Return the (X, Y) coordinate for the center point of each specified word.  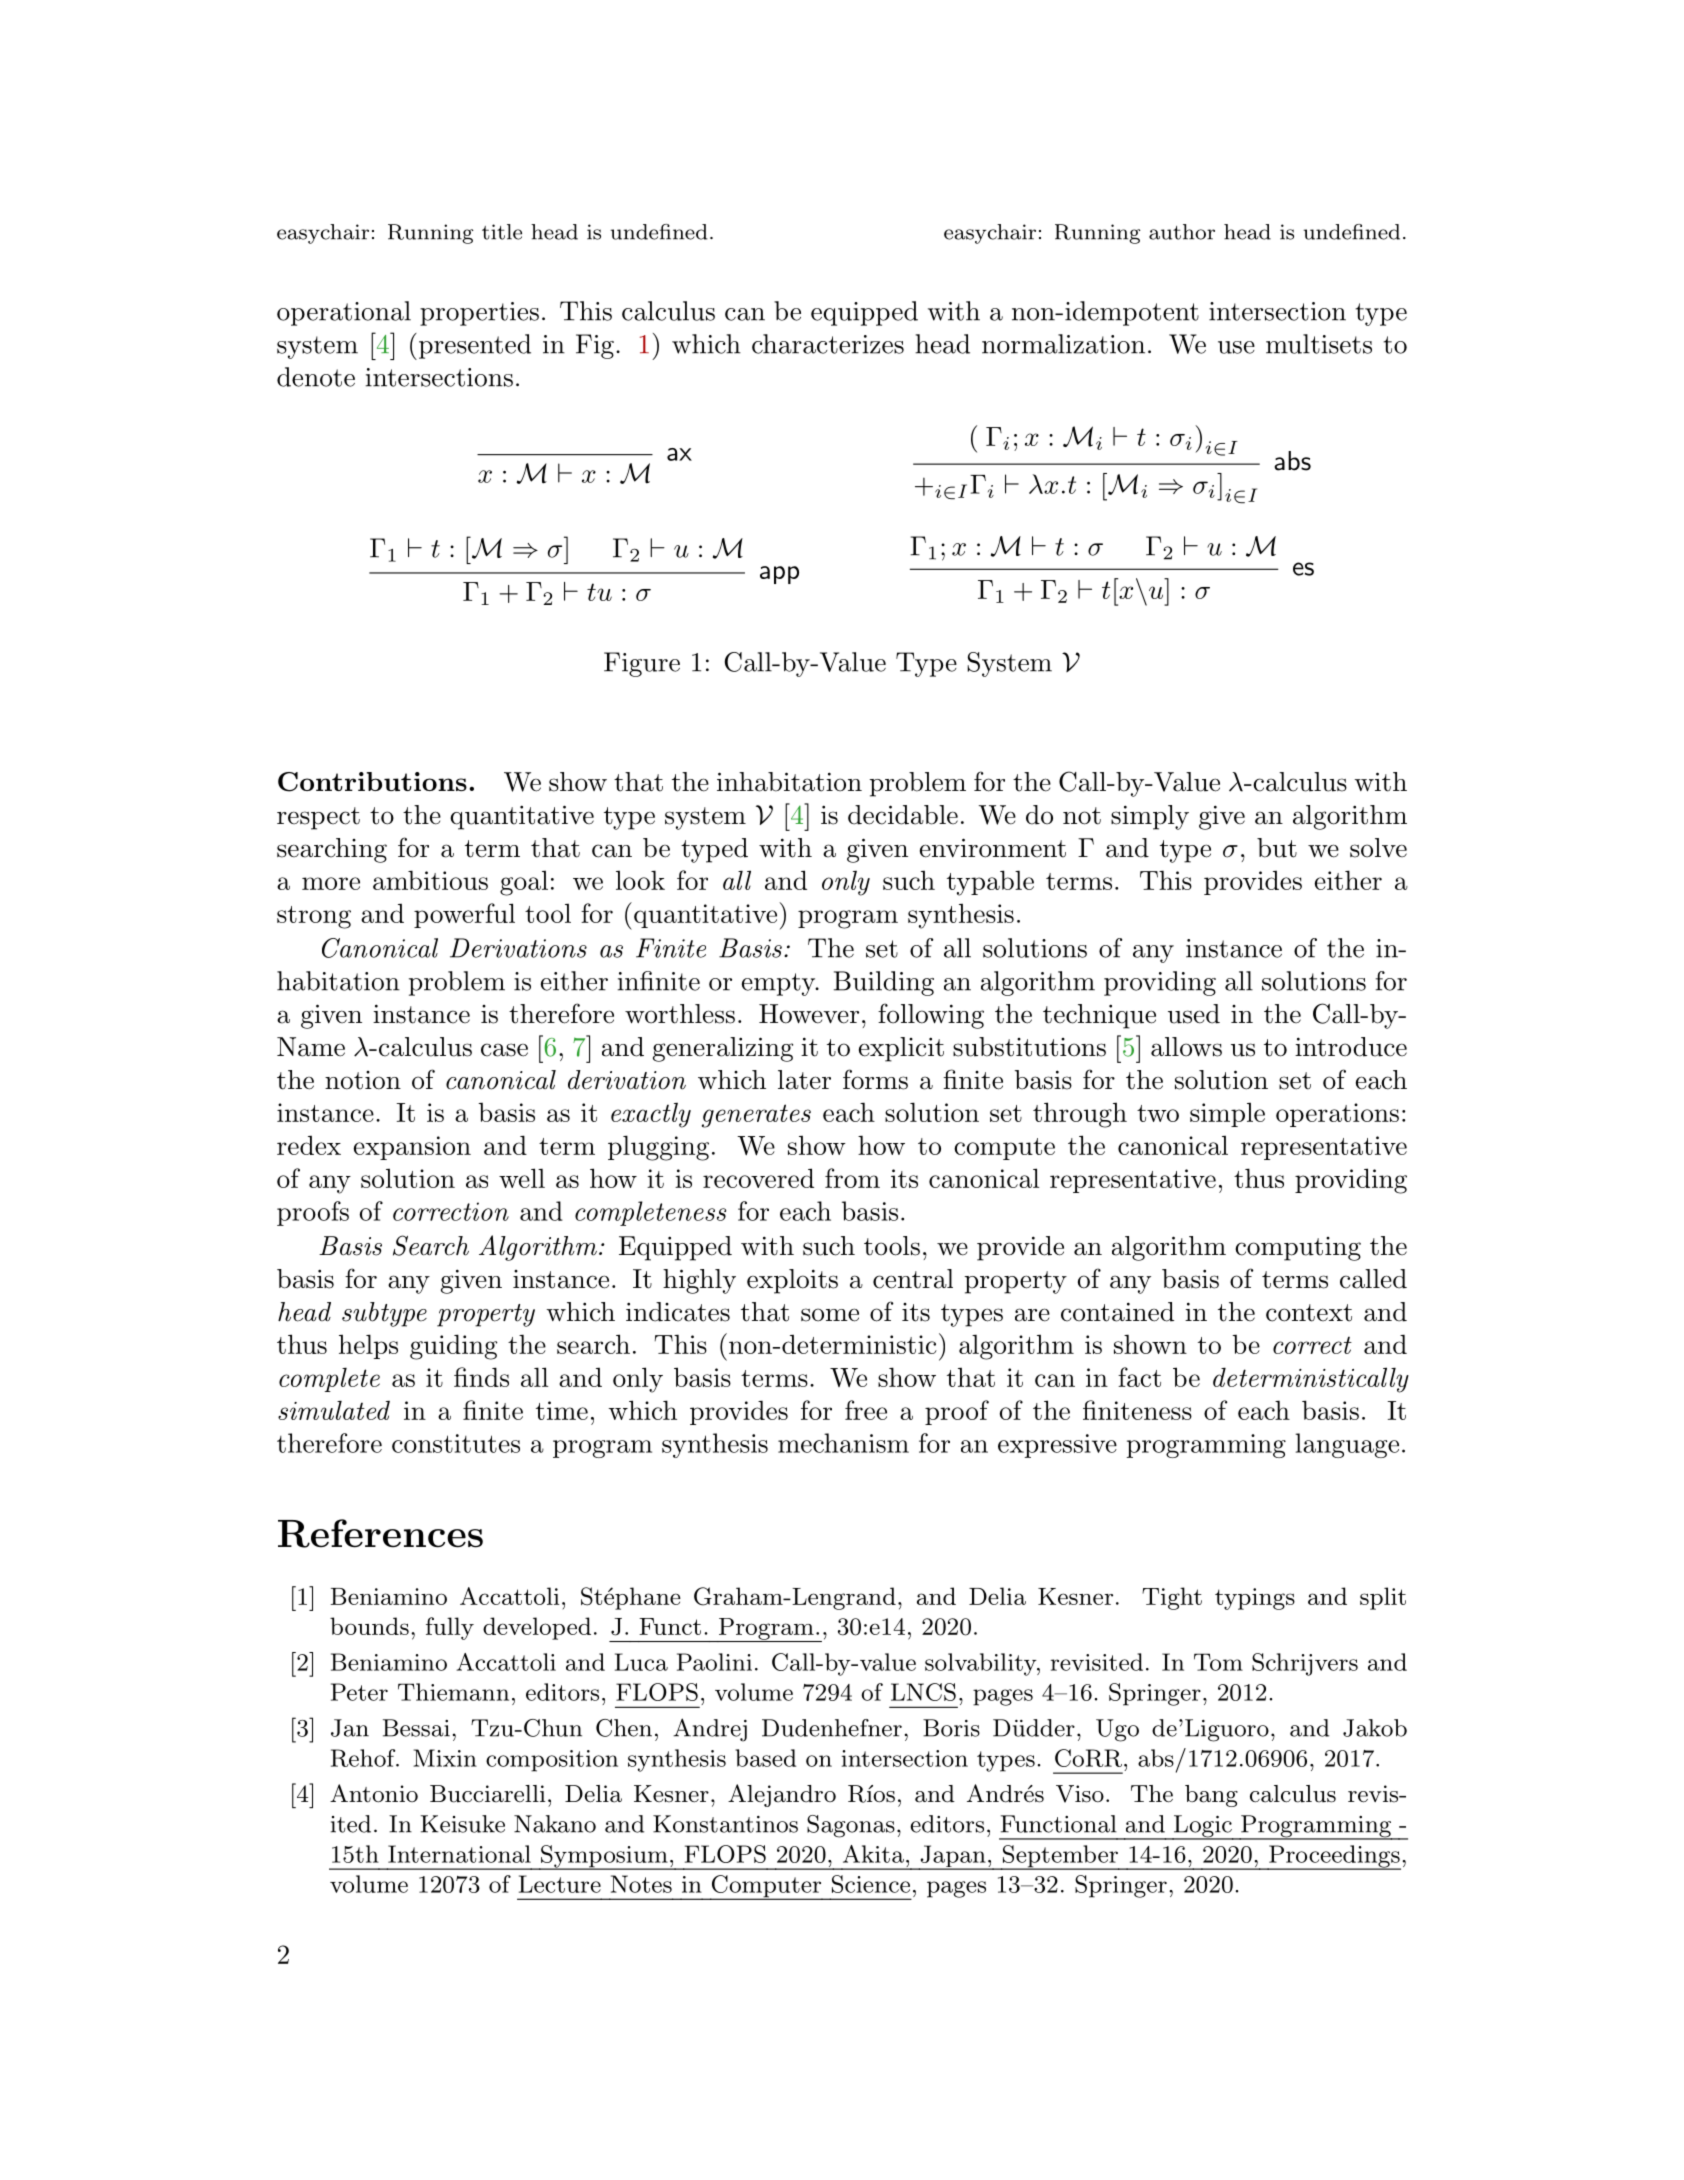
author (1182, 232)
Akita (873, 1854)
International (459, 1854)
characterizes (828, 344)
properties (479, 314)
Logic (1203, 1827)
